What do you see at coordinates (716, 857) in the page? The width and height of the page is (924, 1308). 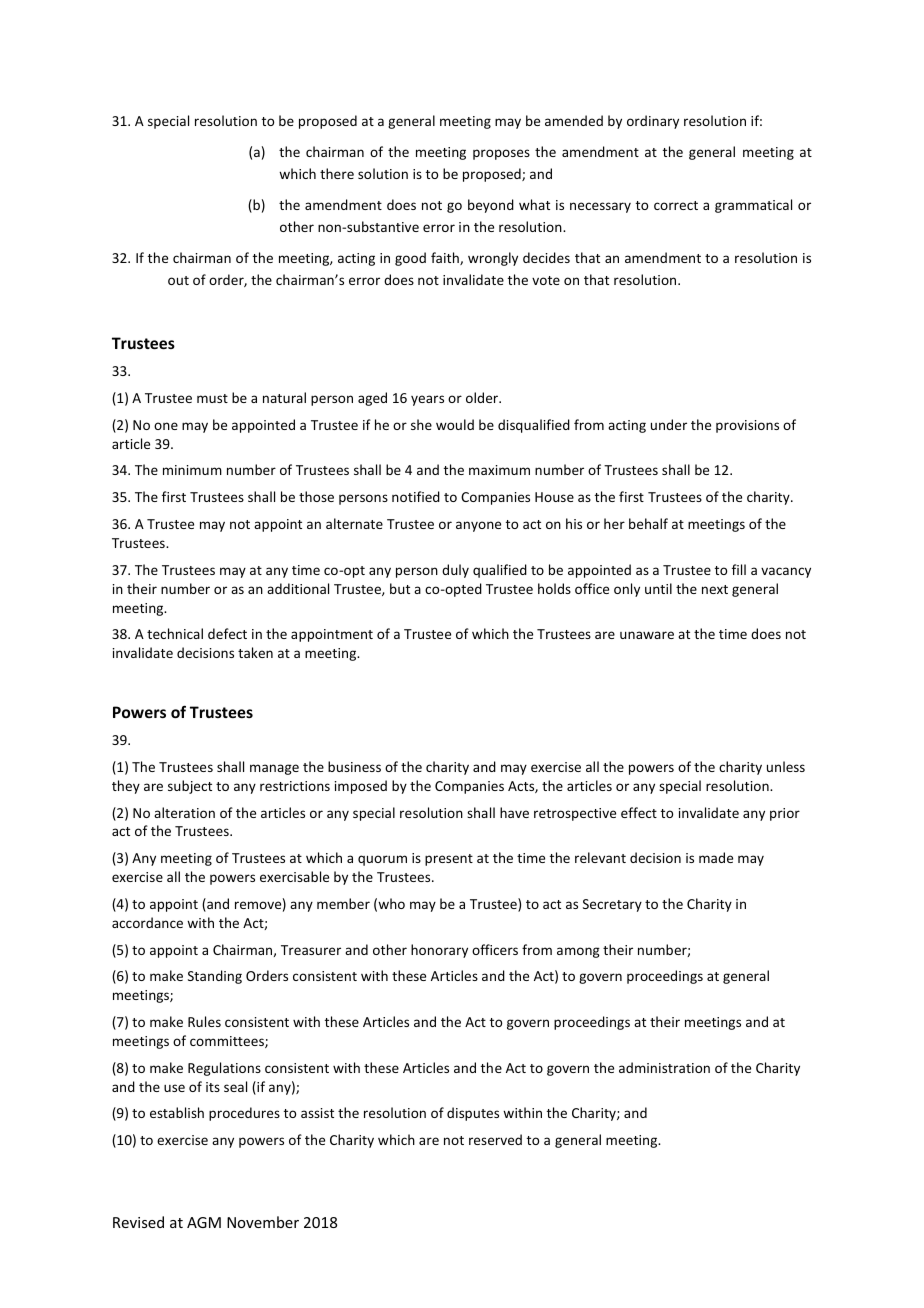 I see `made` at bounding box center [716, 857].
